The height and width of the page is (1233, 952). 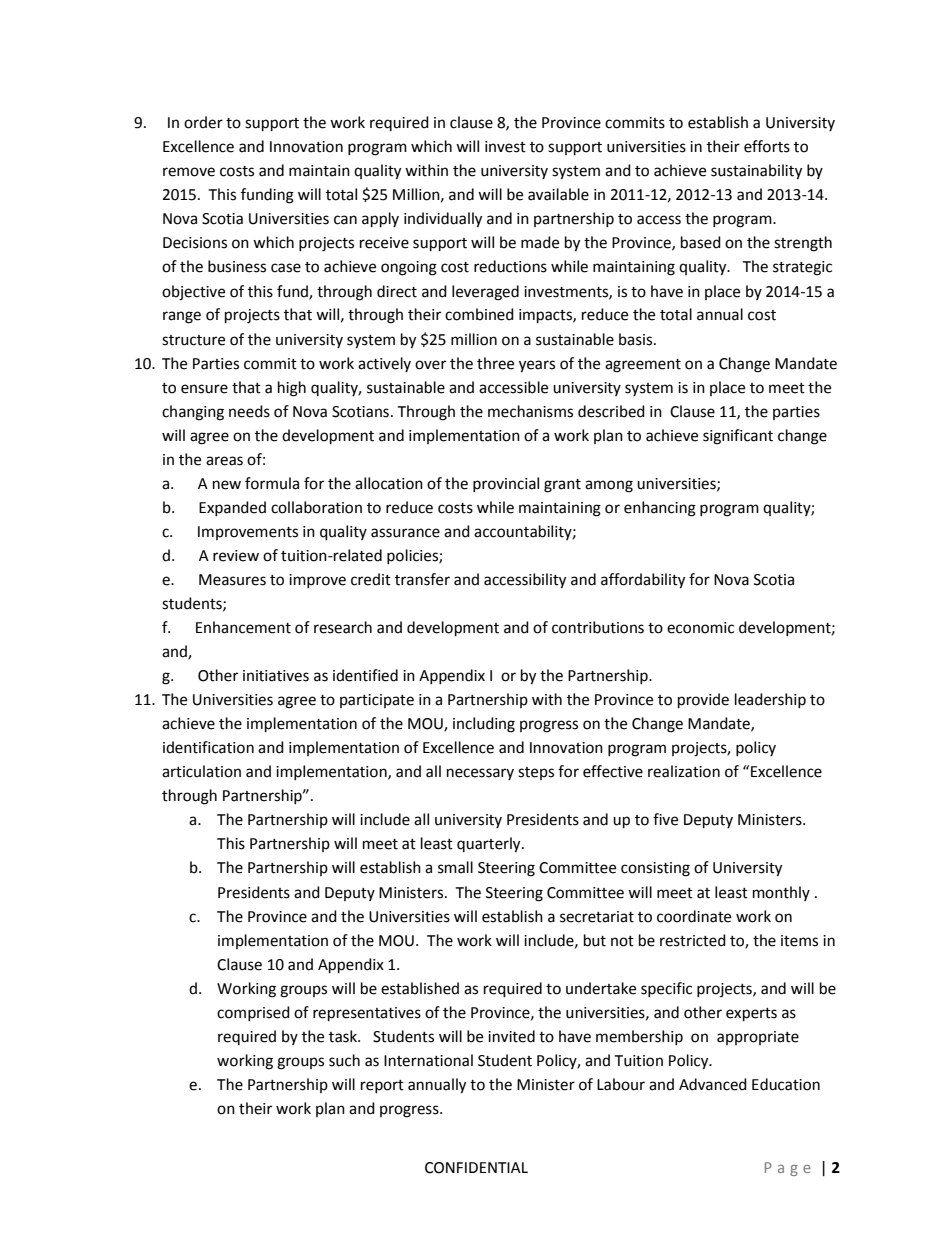 I want to click on available, so click(x=558, y=194).
